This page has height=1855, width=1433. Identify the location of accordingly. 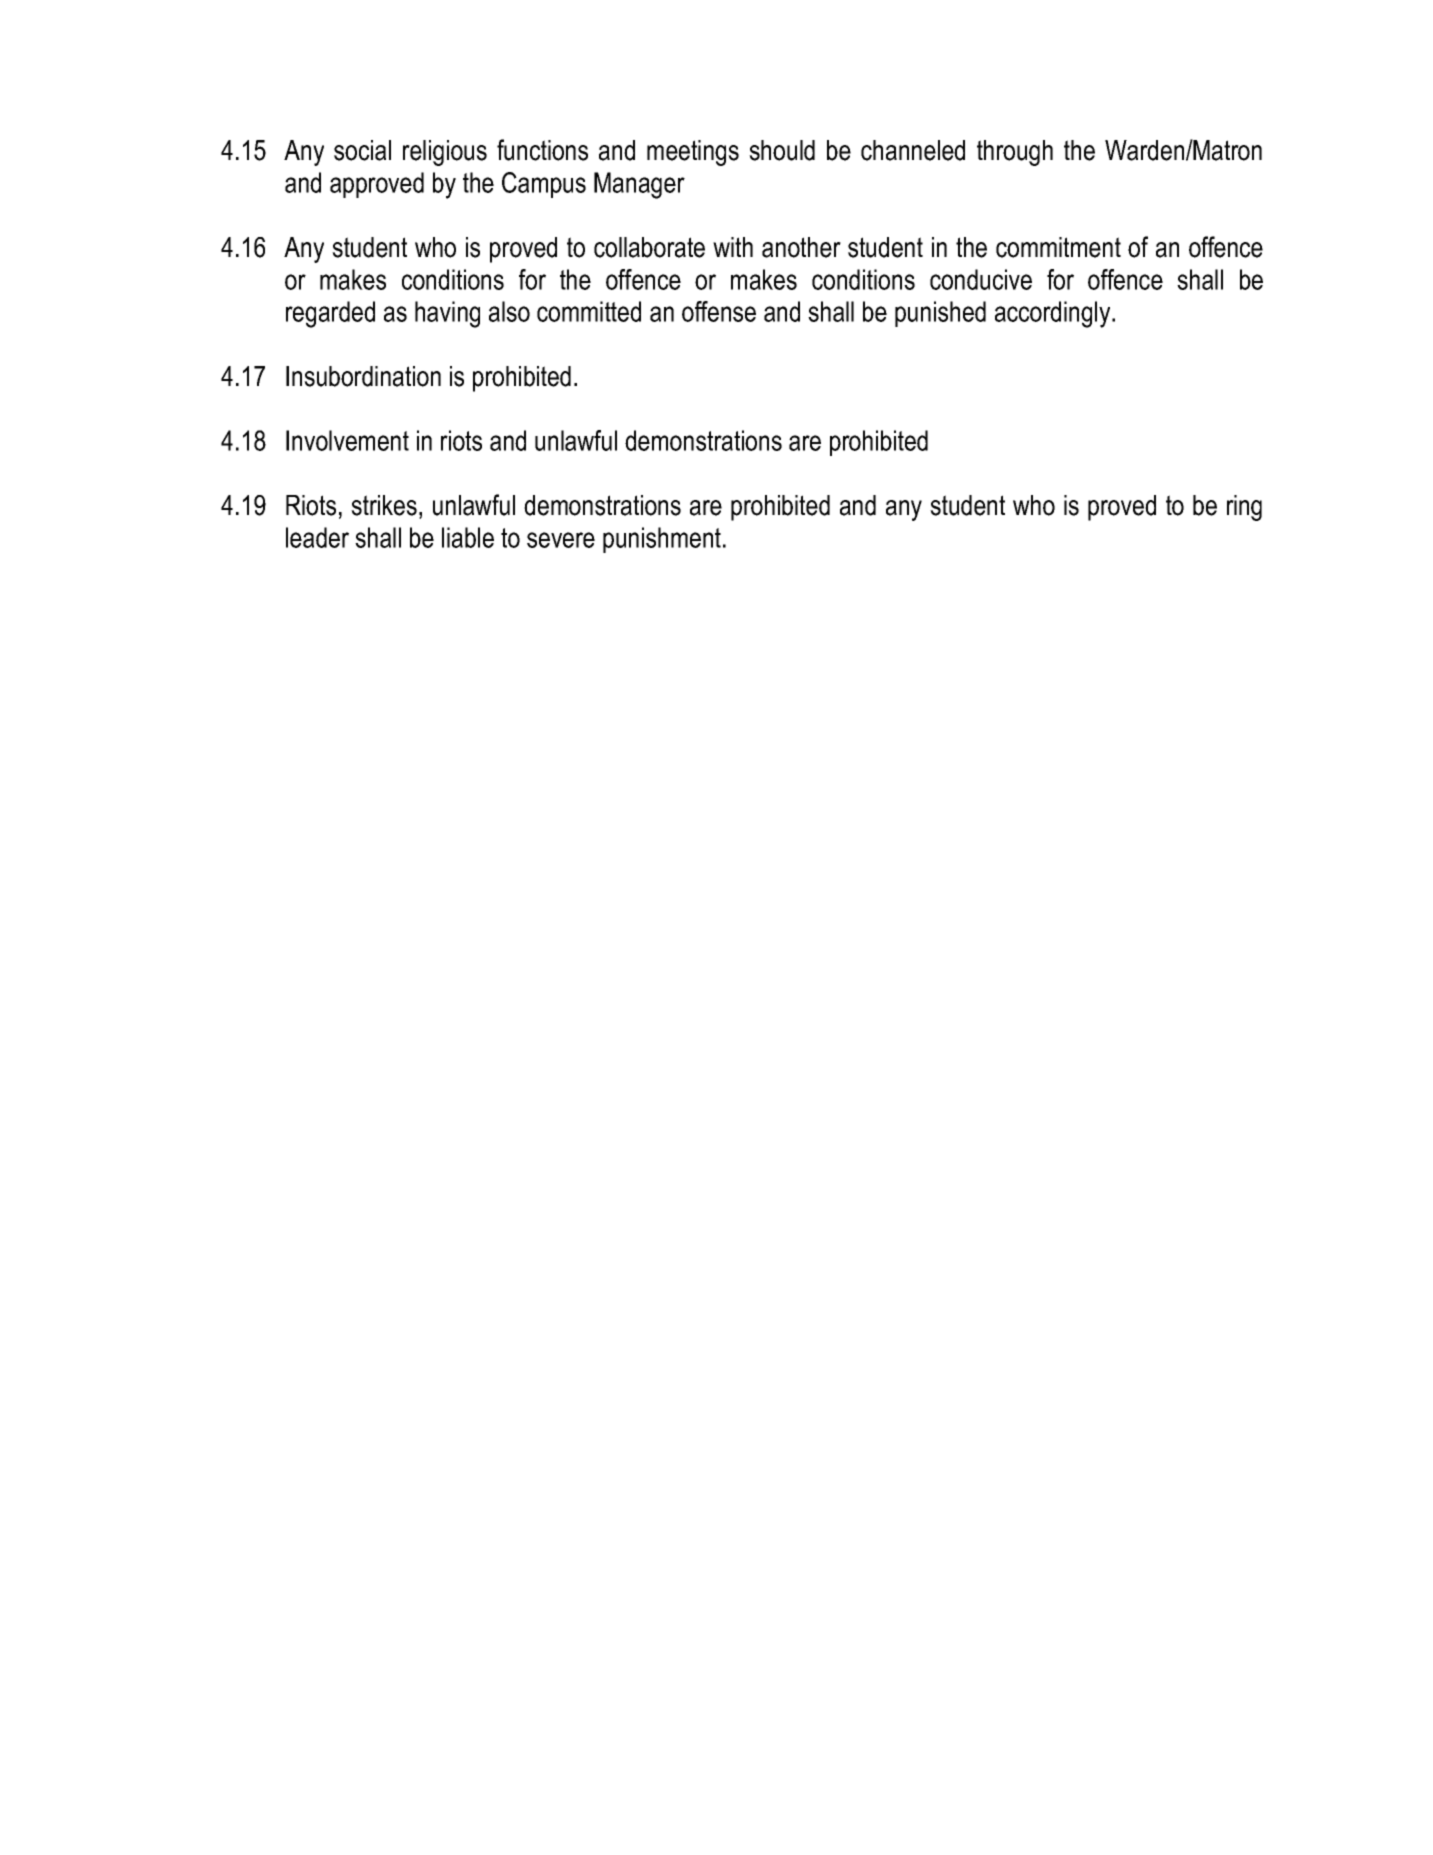
(1054, 314).
